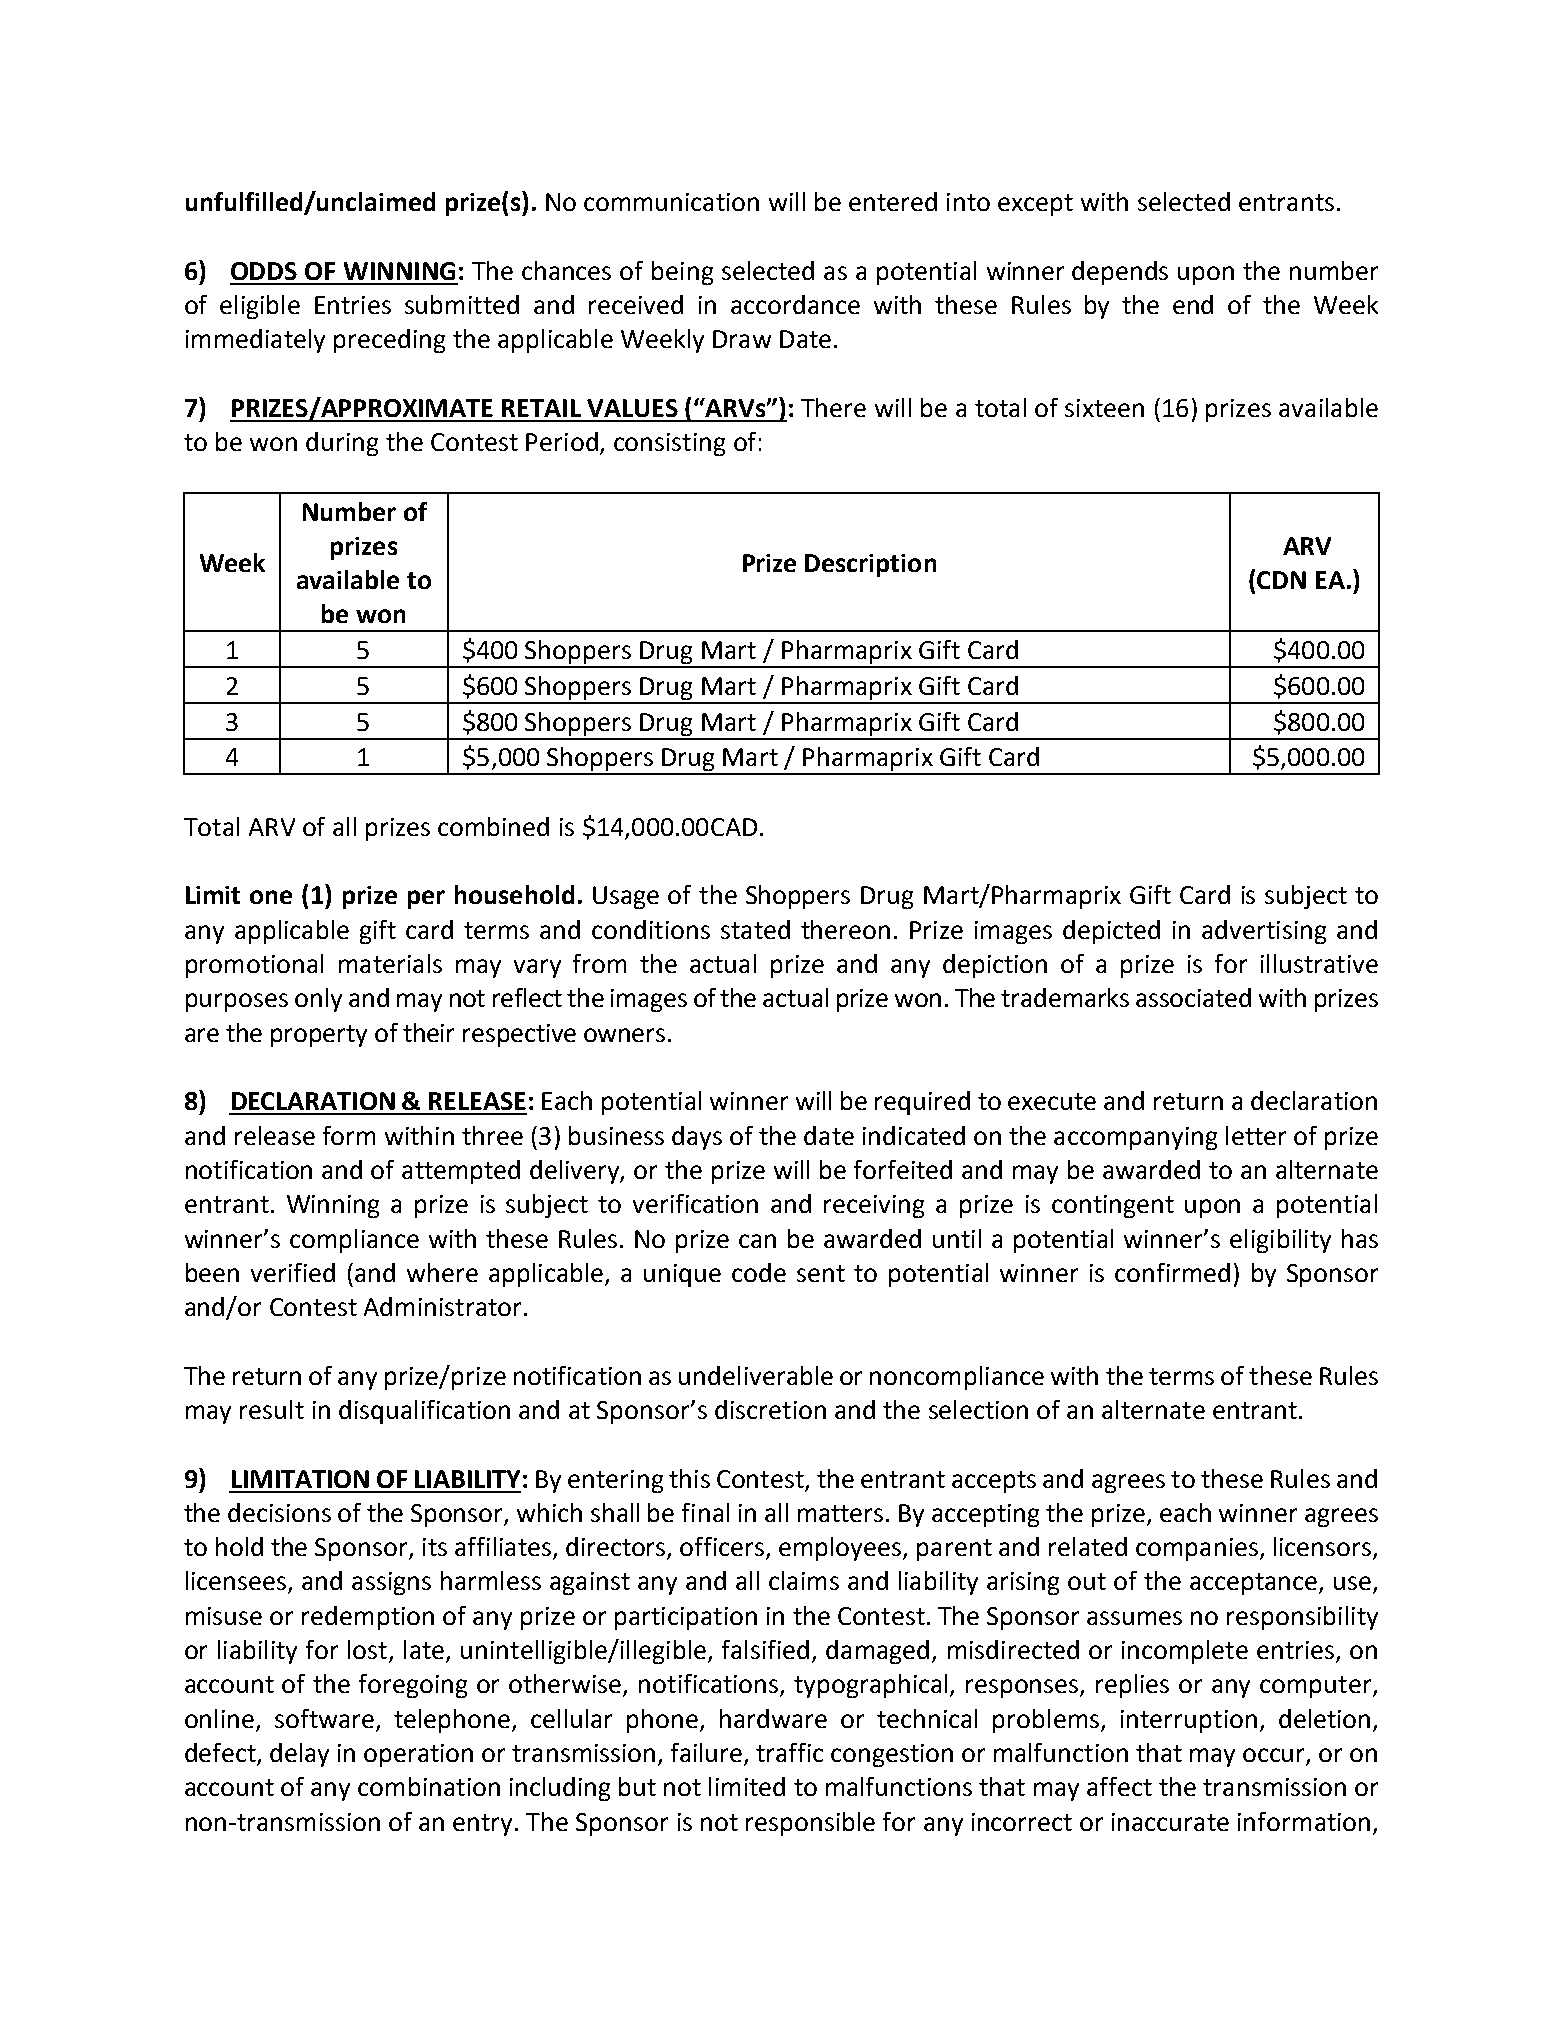  What do you see at coordinates (1170, 1822) in the document?
I see `inaccurate` at bounding box center [1170, 1822].
